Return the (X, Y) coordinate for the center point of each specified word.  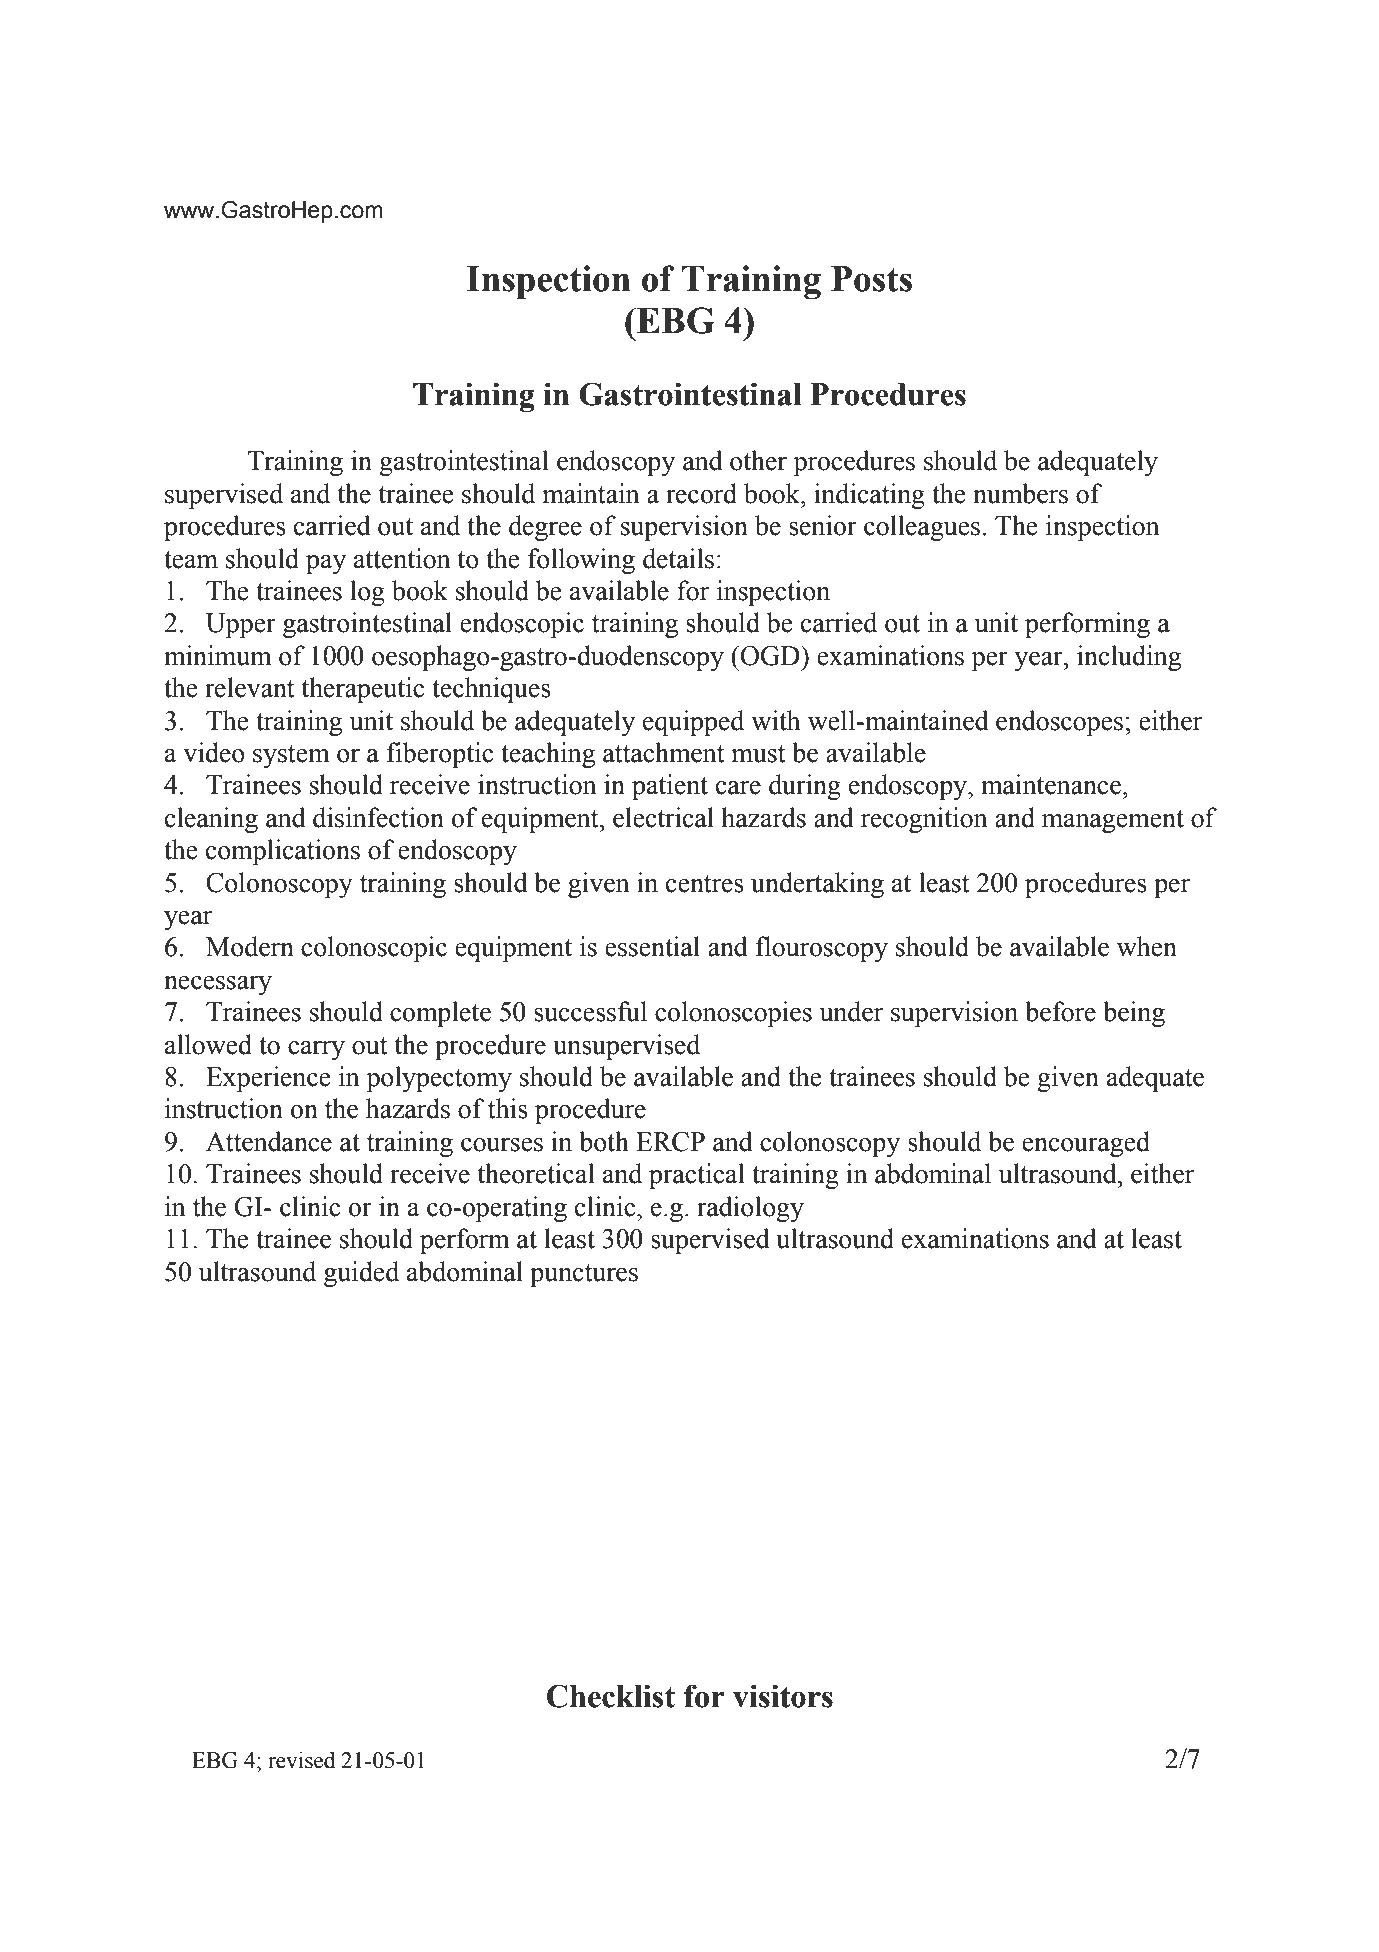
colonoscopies (733, 1014)
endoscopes (1059, 723)
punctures (584, 1275)
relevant (250, 687)
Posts (871, 279)
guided (361, 1274)
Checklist (611, 1696)
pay (326, 564)
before (1060, 1011)
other (758, 460)
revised (301, 1760)
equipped (693, 723)
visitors (783, 1696)
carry (316, 1050)
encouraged (1086, 1144)
